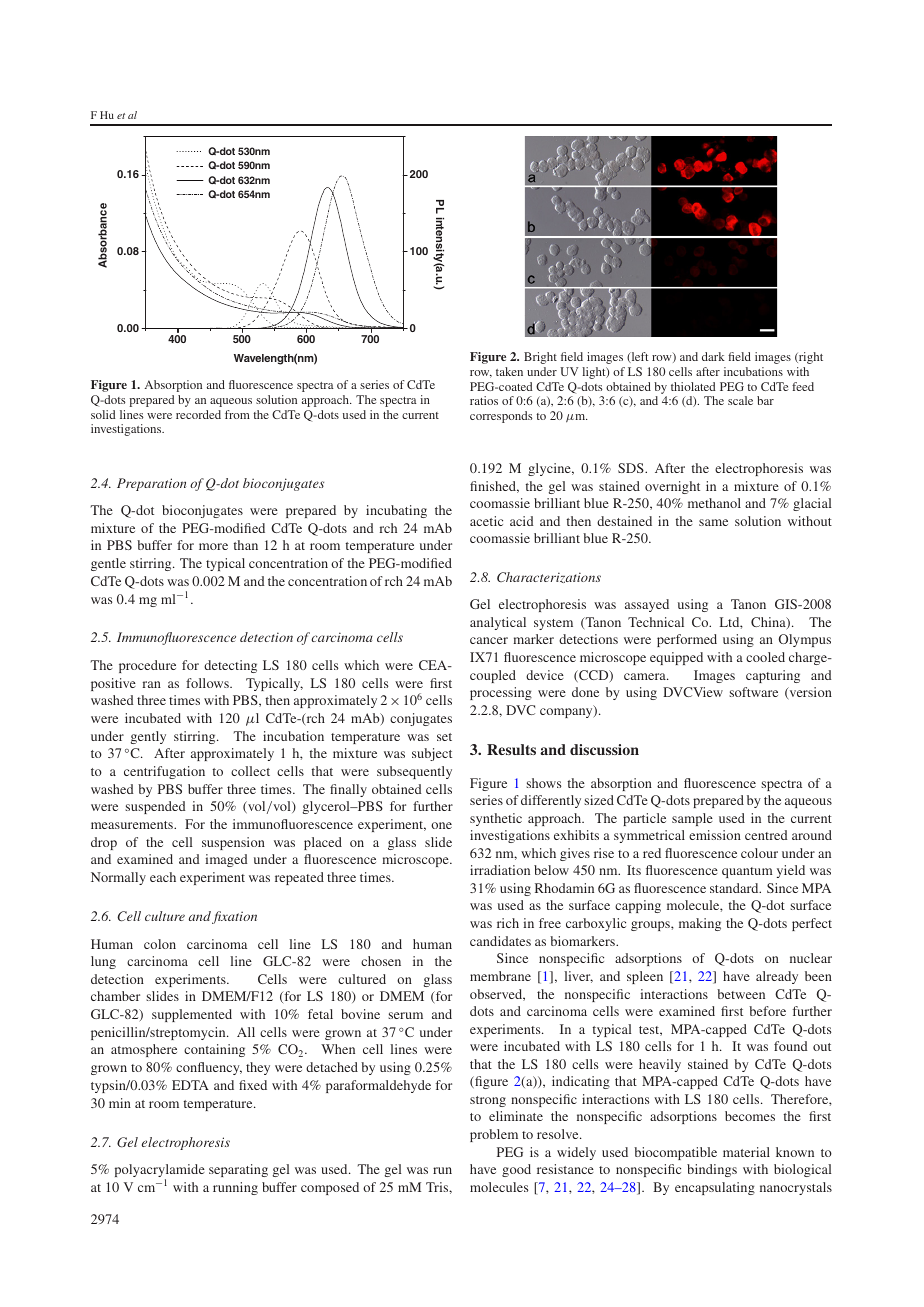  I want to click on between, so click(741, 994).
